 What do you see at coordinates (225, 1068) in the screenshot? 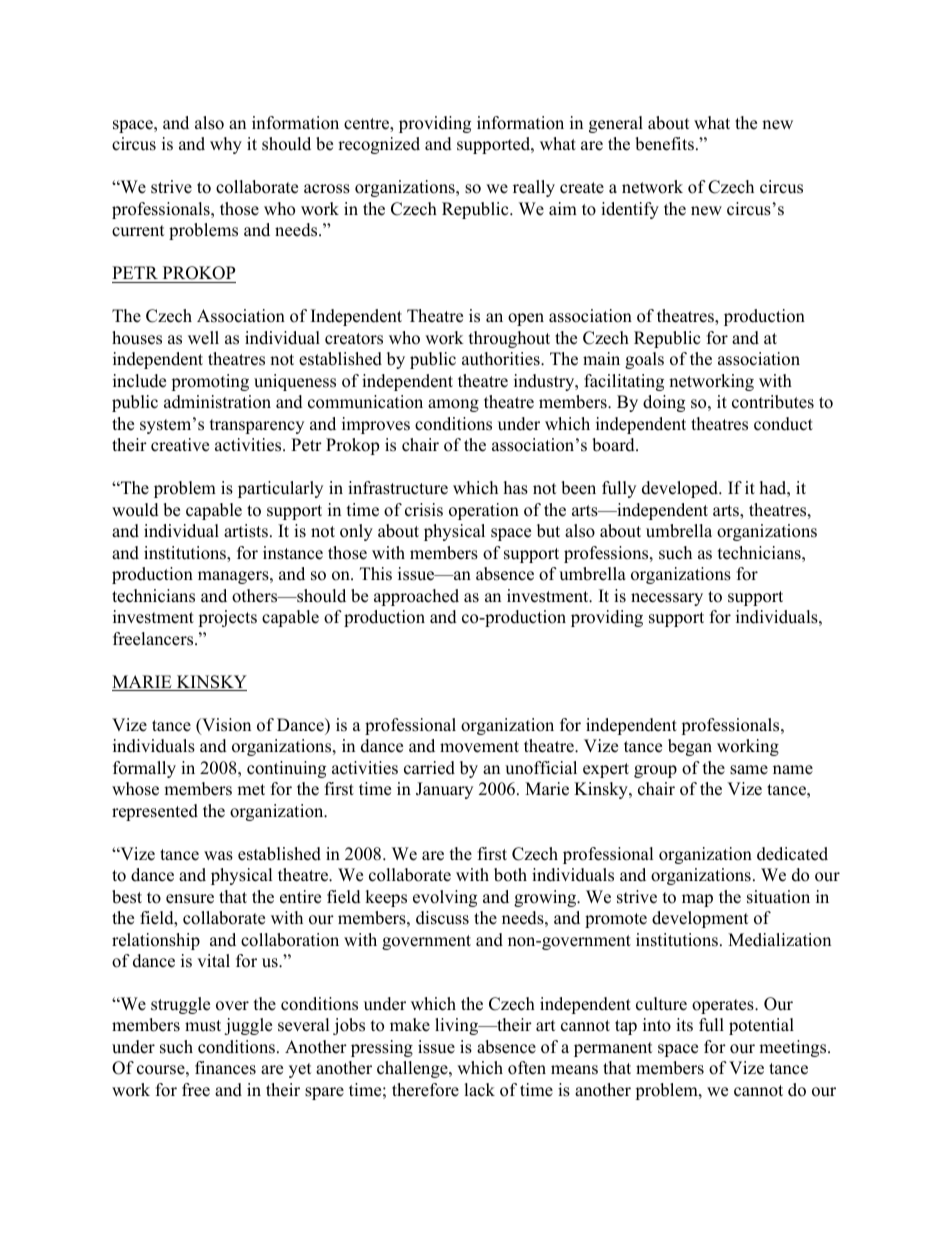
I see `finances` at bounding box center [225, 1068].
